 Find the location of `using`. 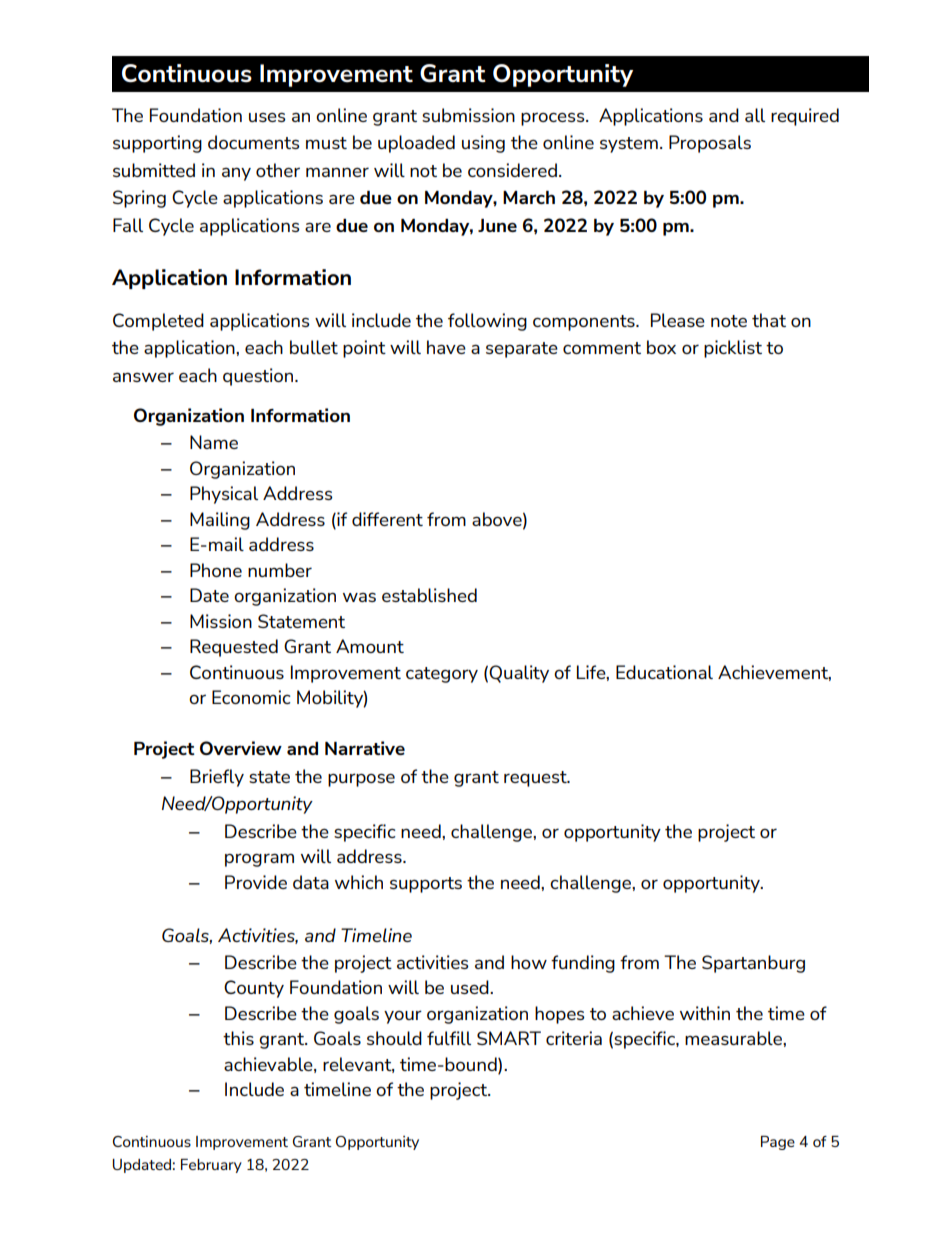

using is located at coordinates (483, 144).
